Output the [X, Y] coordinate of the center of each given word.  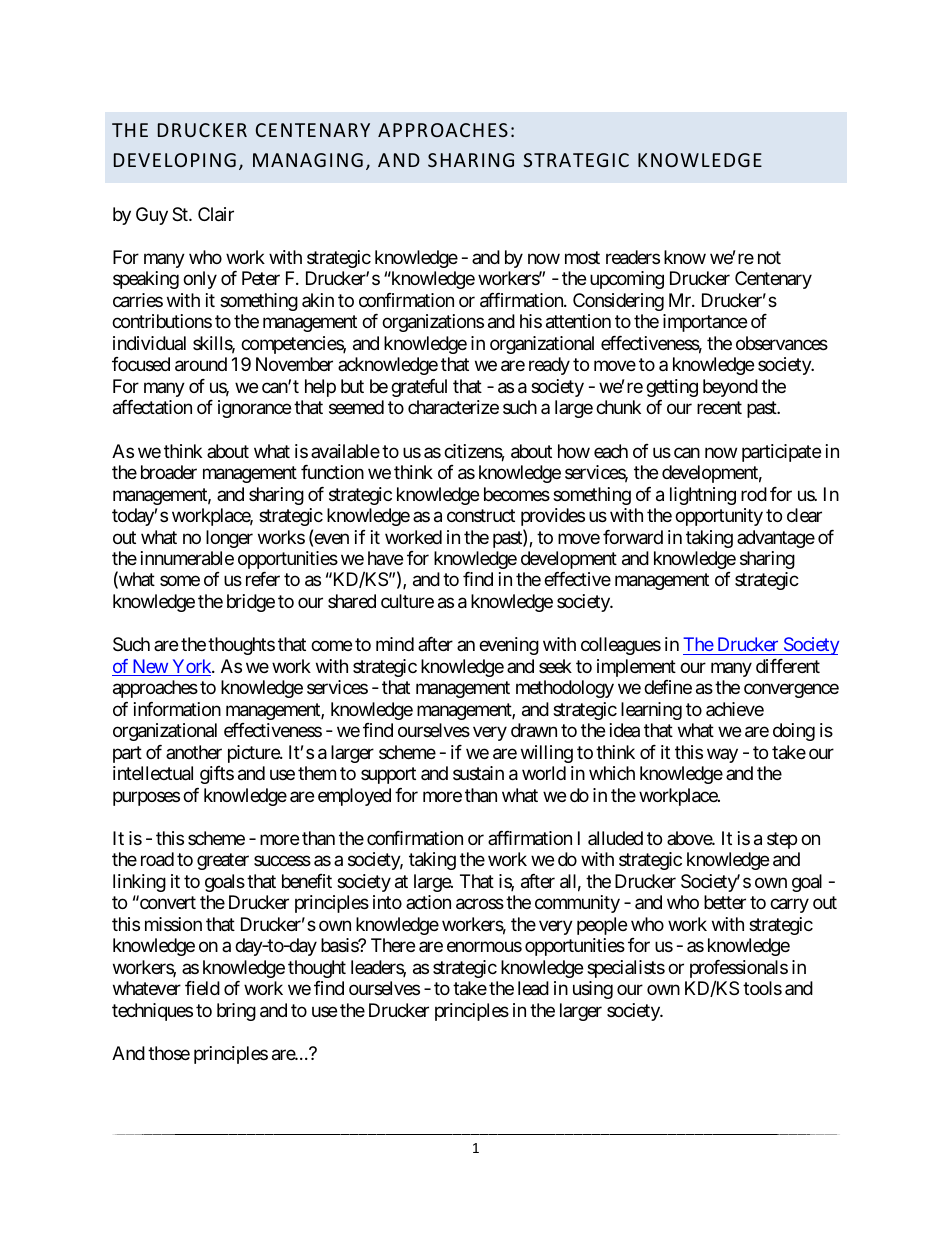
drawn [534, 730]
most [582, 257]
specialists [626, 969]
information [177, 709]
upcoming [627, 280]
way [722, 755]
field [202, 988]
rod [754, 494]
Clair [216, 214]
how [574, 451]
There [393, 945]
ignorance [254, 409]
